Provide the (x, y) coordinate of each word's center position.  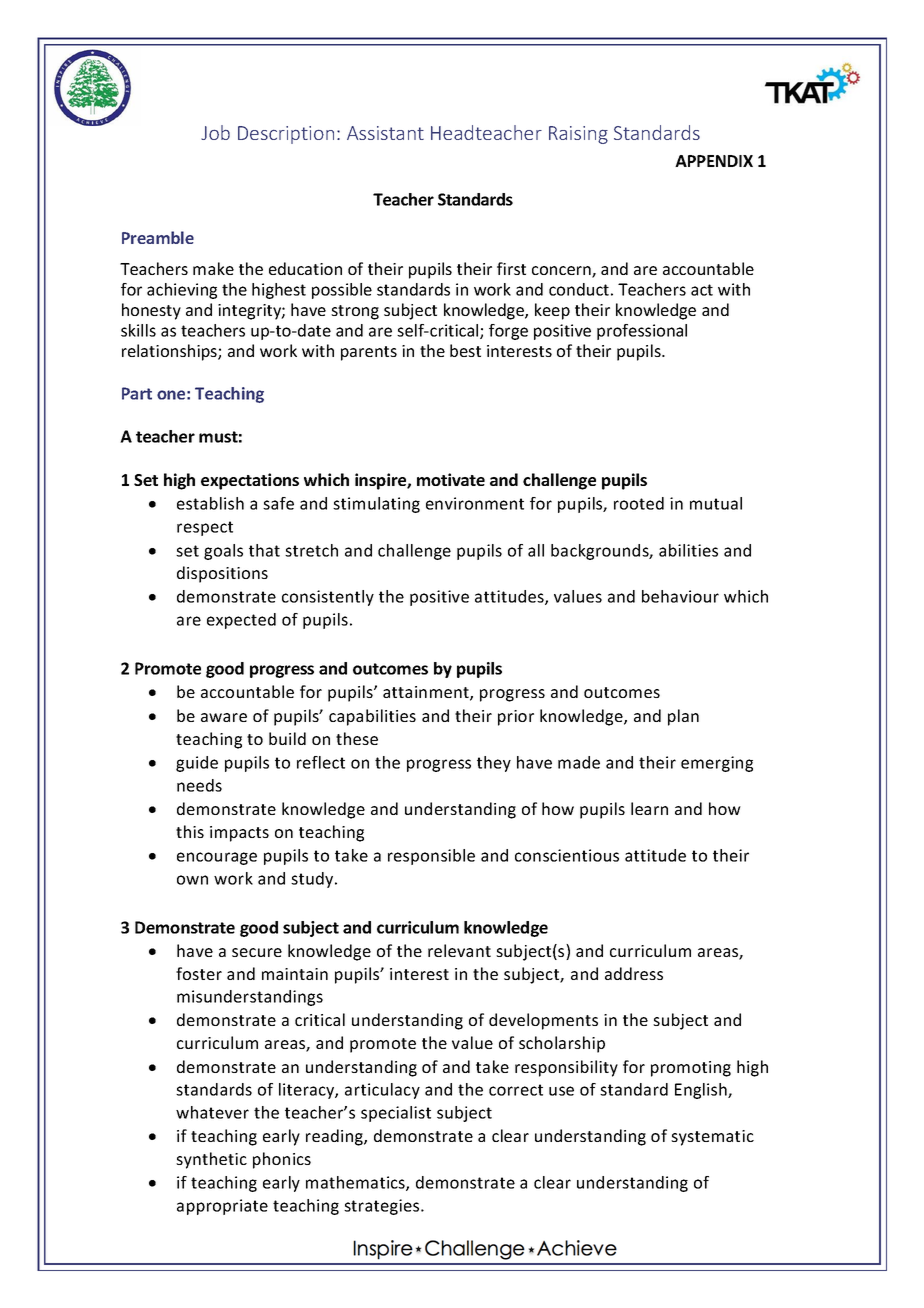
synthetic (211, 1160)
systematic (712, 1138)
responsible (431, 857)
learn (649, 808)
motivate (451, 479)
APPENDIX (714, 161)
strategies (383, 1207)
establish (210, 503)
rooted (639, 503)
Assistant (385, 133)
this (190, 831)
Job (215, 132)
